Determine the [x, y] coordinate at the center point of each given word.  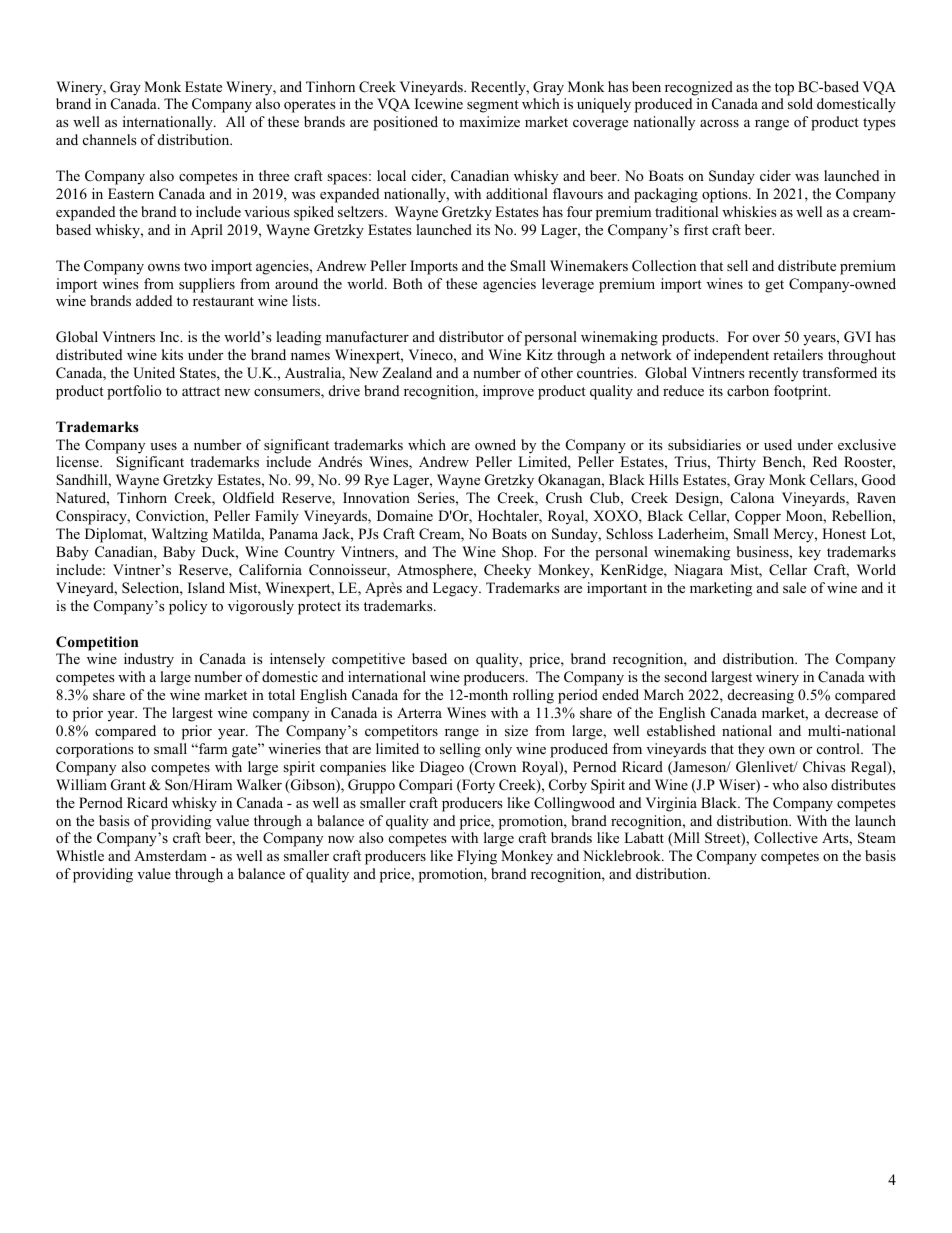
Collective [786, 838]
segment [493, 106]
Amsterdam [170, 855]
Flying [477, 857]
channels [110, 139]
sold [800, 103]
